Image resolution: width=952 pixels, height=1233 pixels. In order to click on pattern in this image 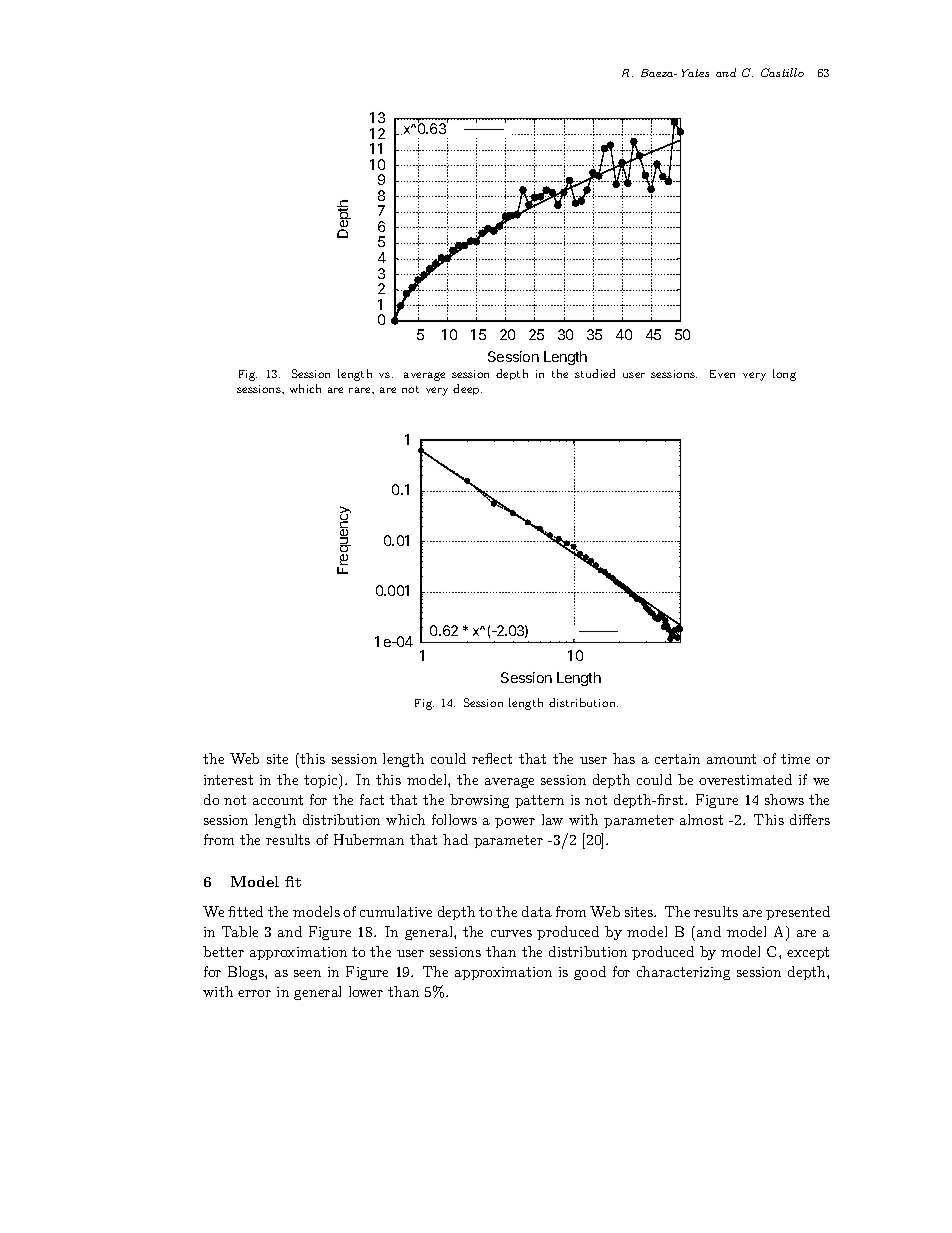, I will do `click(539, 801)`.
